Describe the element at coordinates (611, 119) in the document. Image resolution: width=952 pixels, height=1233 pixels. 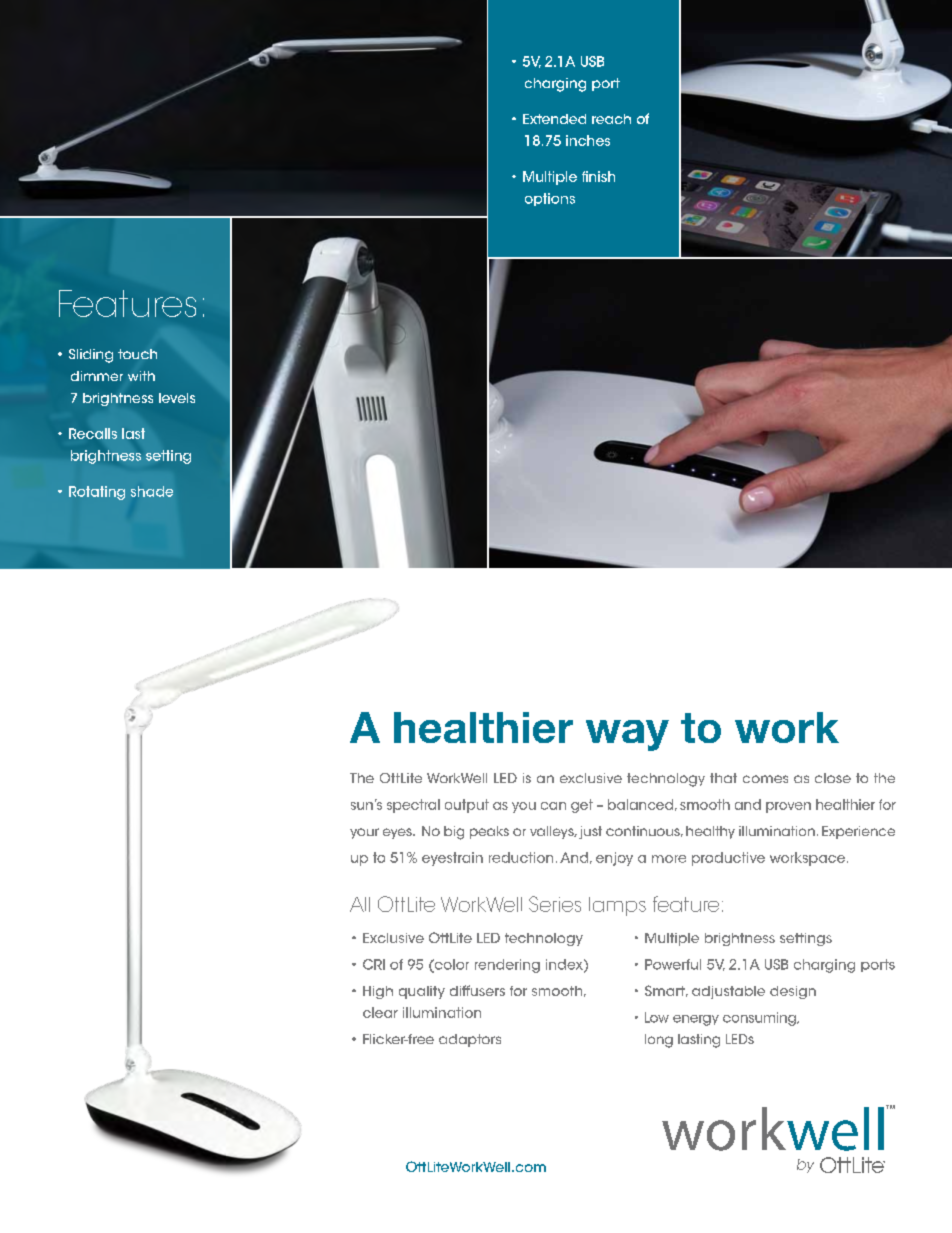
I see `reach` at that location.
